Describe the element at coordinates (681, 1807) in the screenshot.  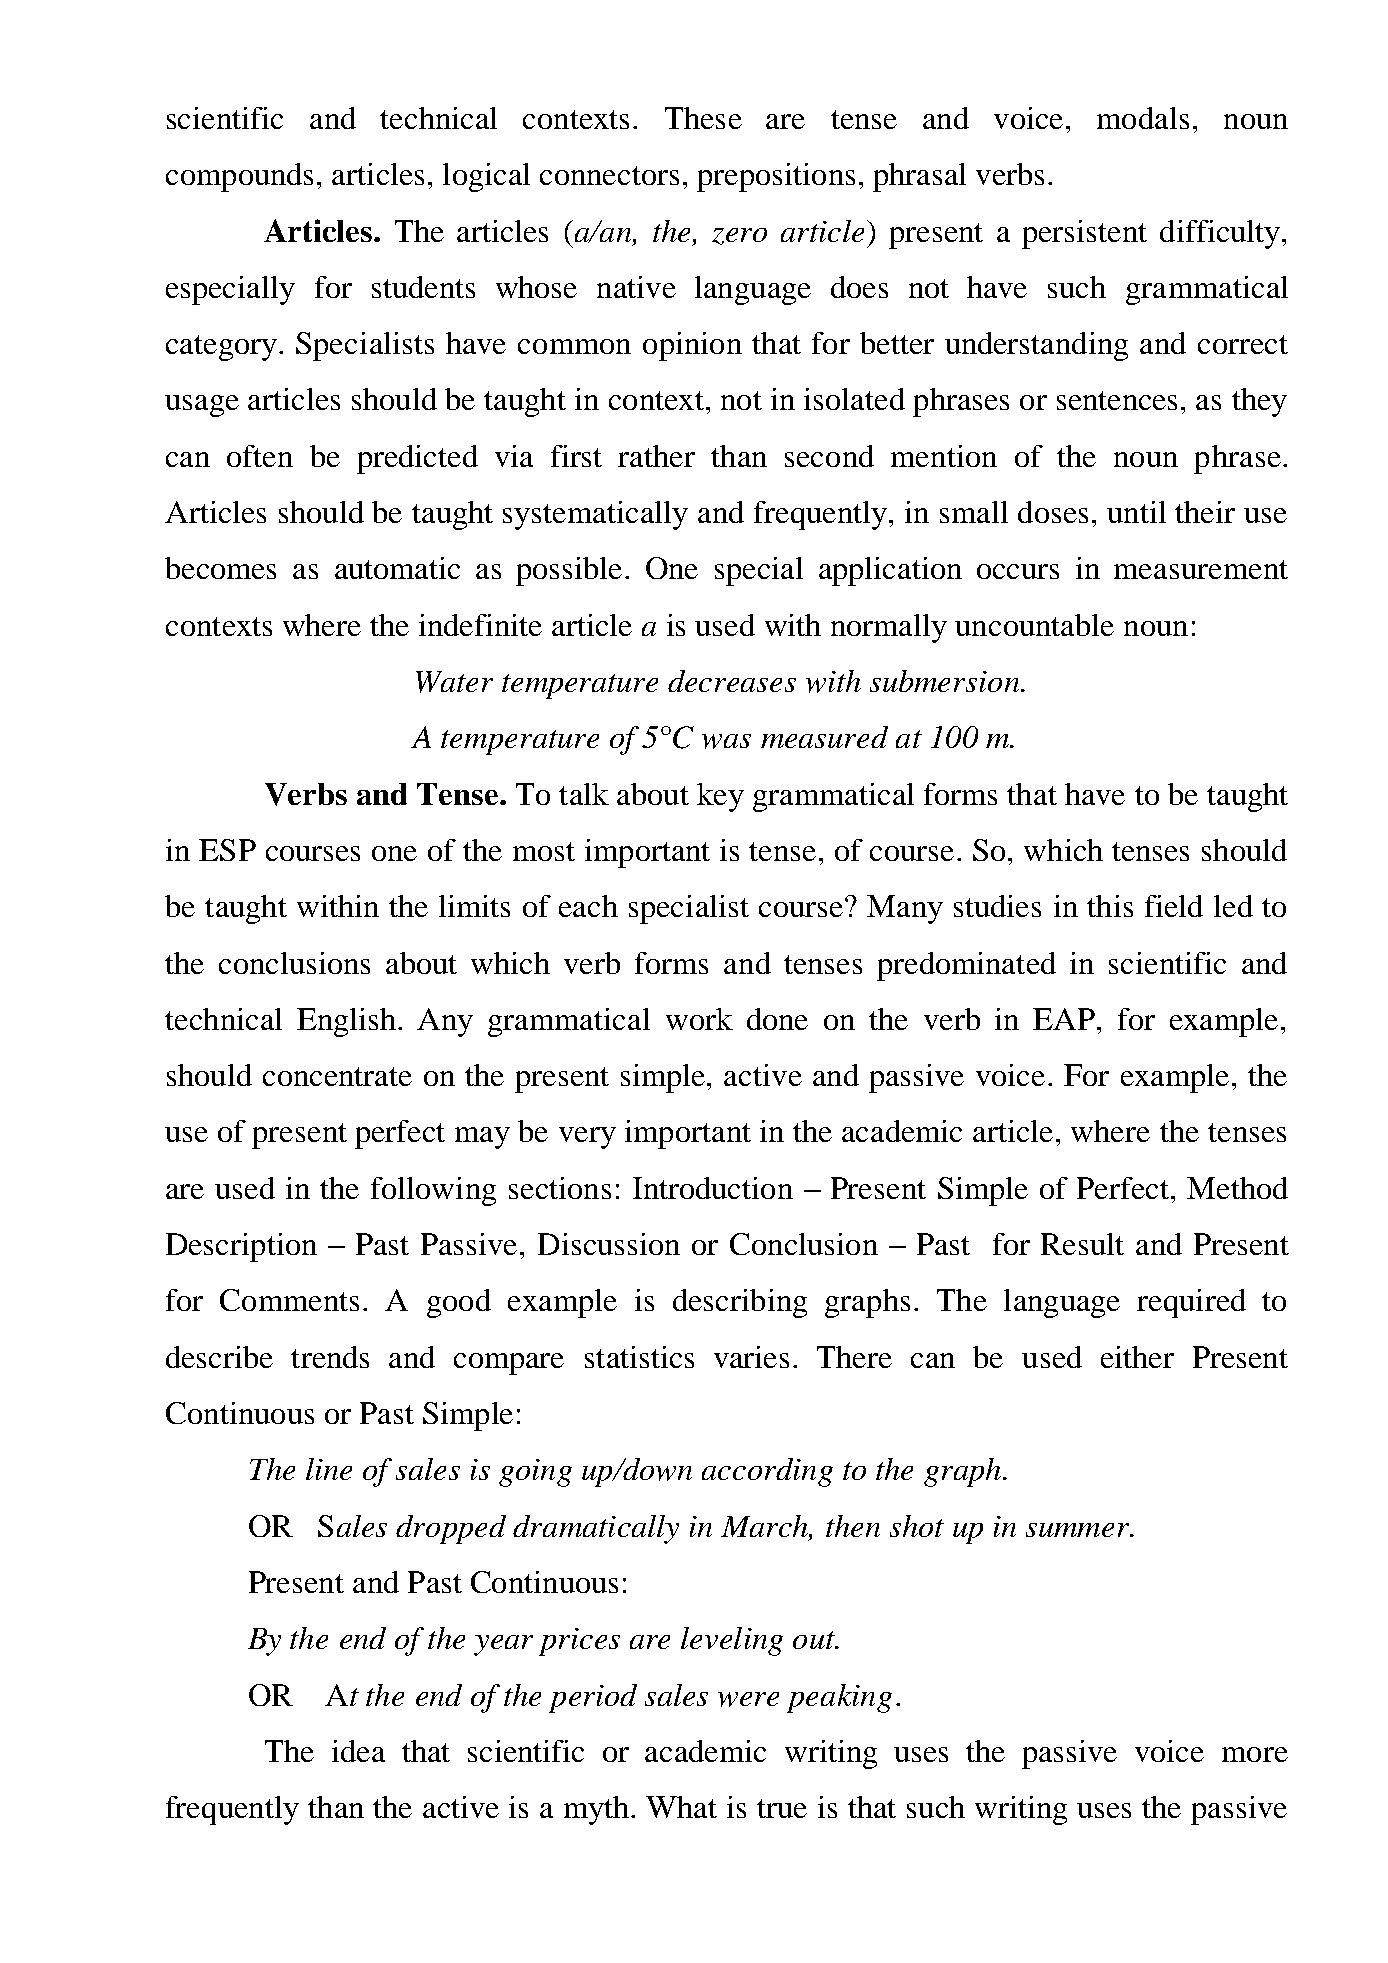
I see `What` at that location.
